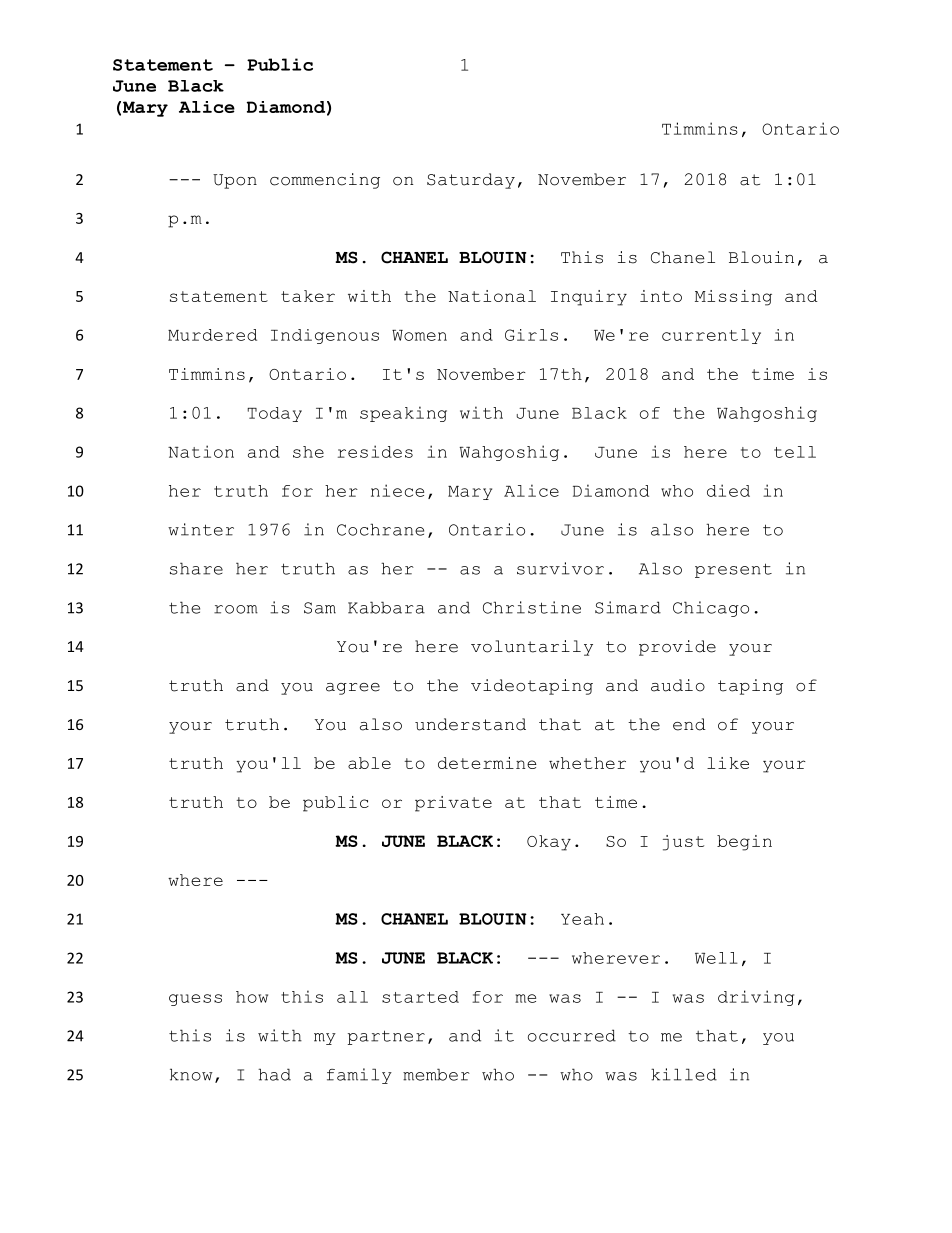  I want to click on member, so click(436, 1074).
